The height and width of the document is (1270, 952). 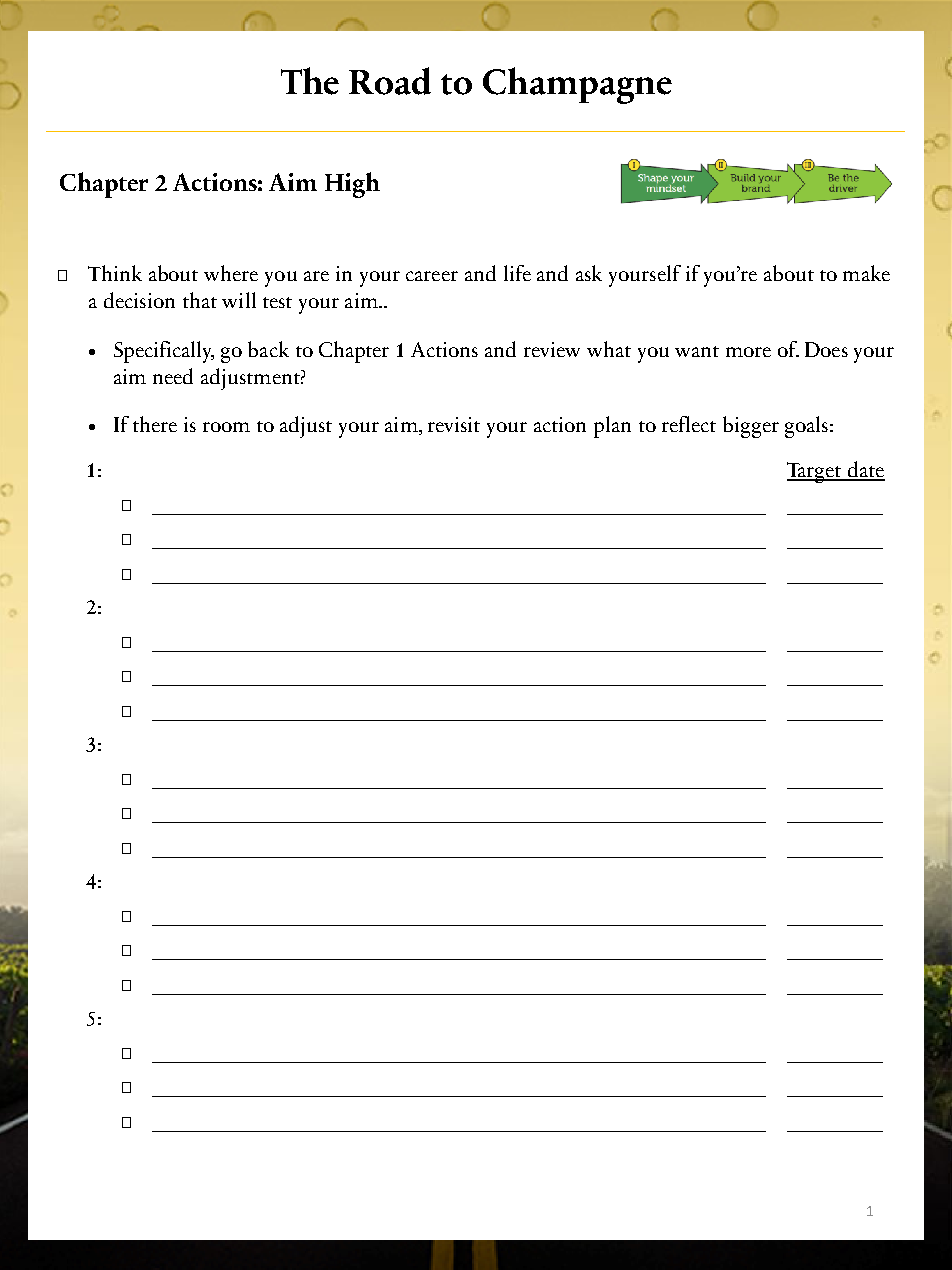 I want to click on Champagne, so click(x=577, y=85).
